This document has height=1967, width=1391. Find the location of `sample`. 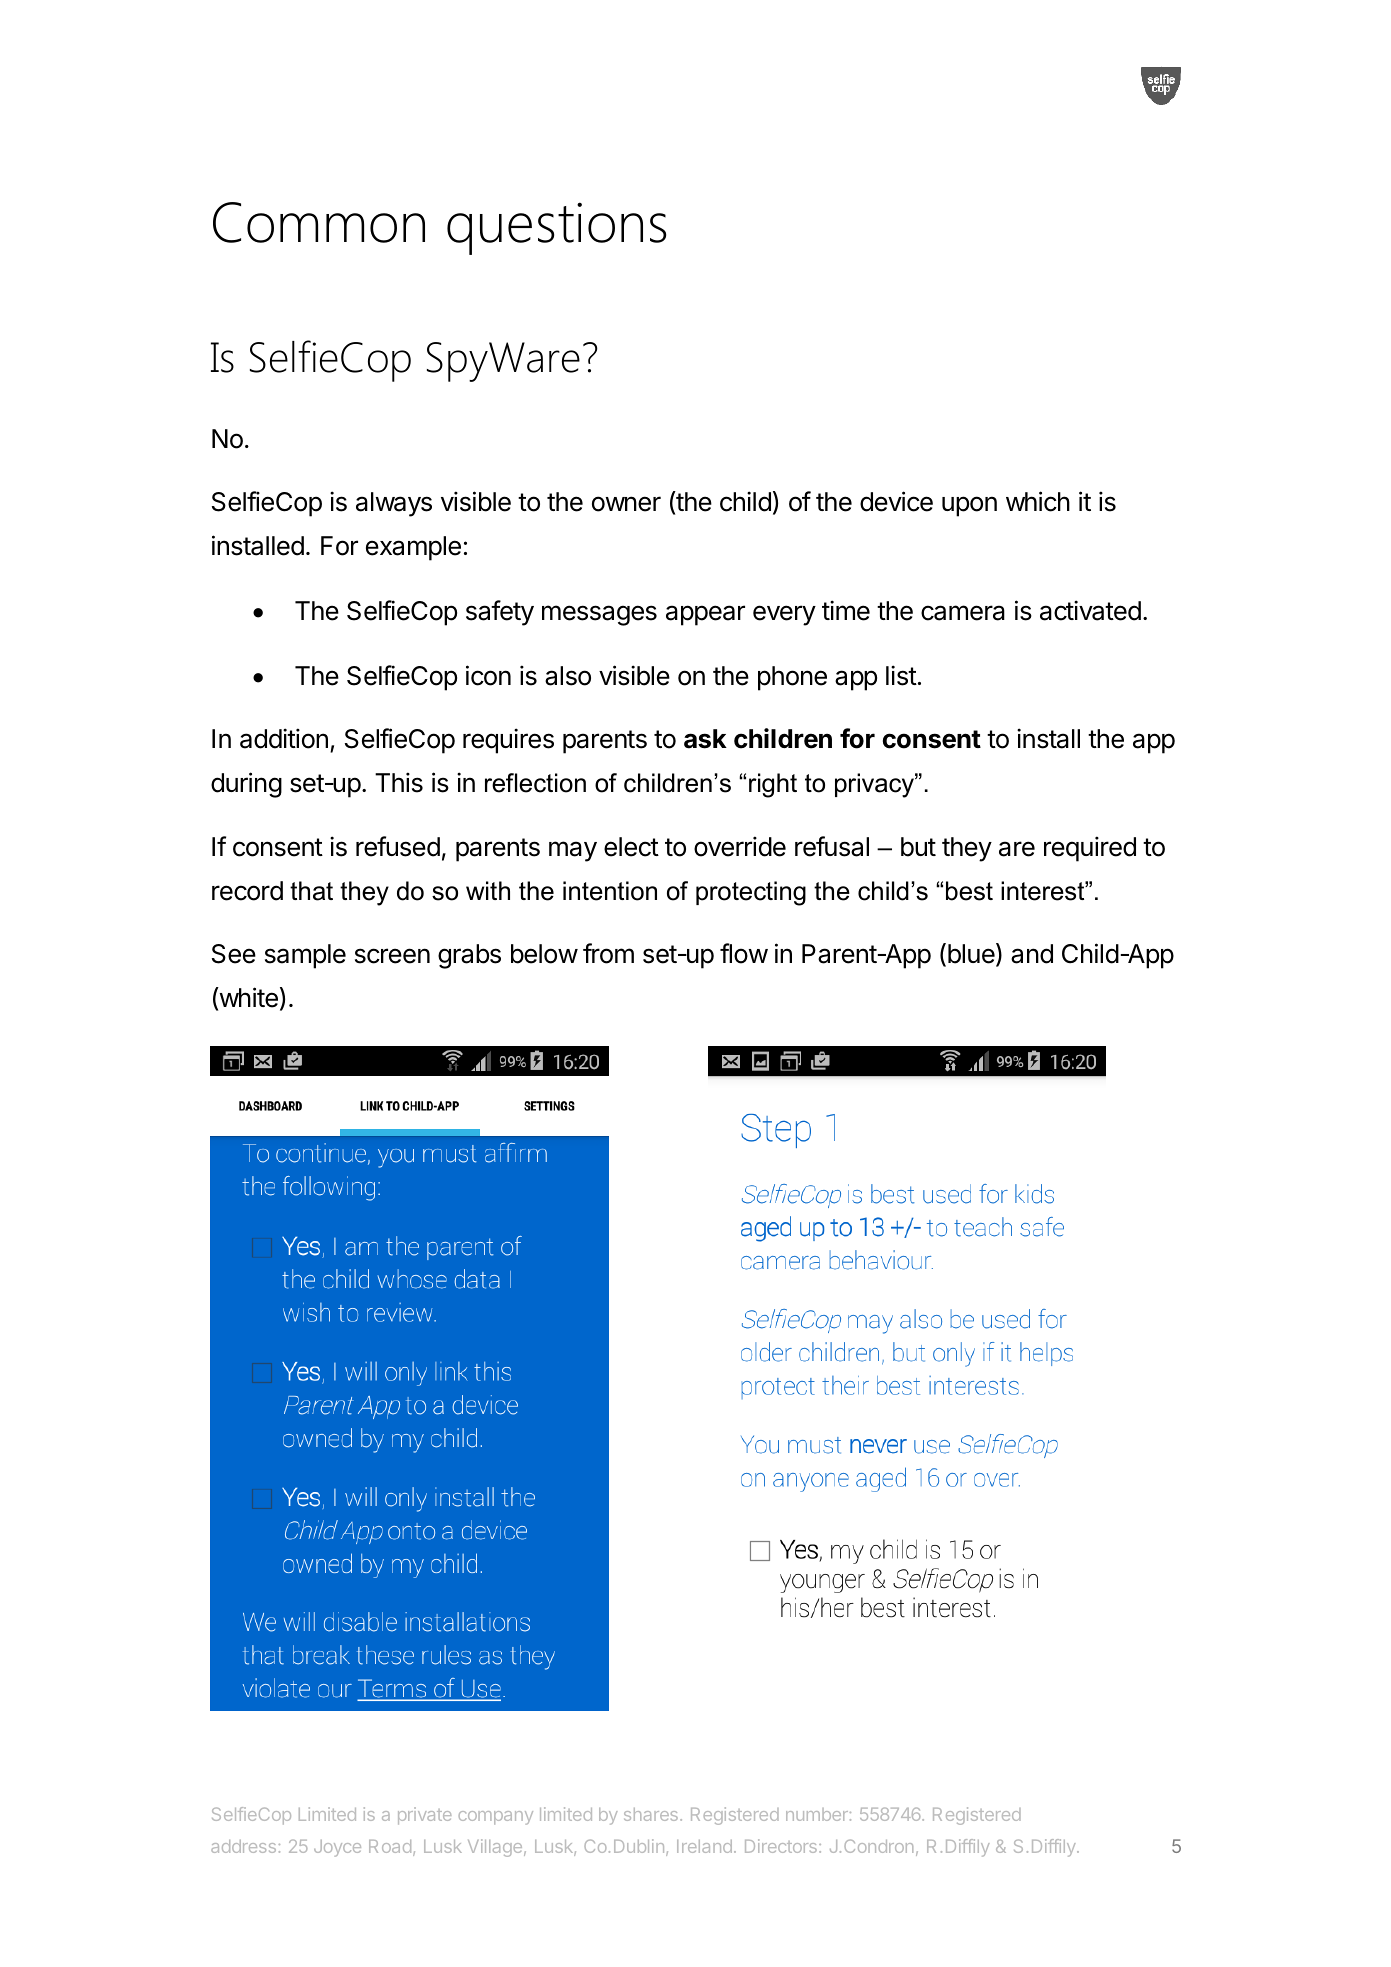

sample is located at coordinates (305, 956).
